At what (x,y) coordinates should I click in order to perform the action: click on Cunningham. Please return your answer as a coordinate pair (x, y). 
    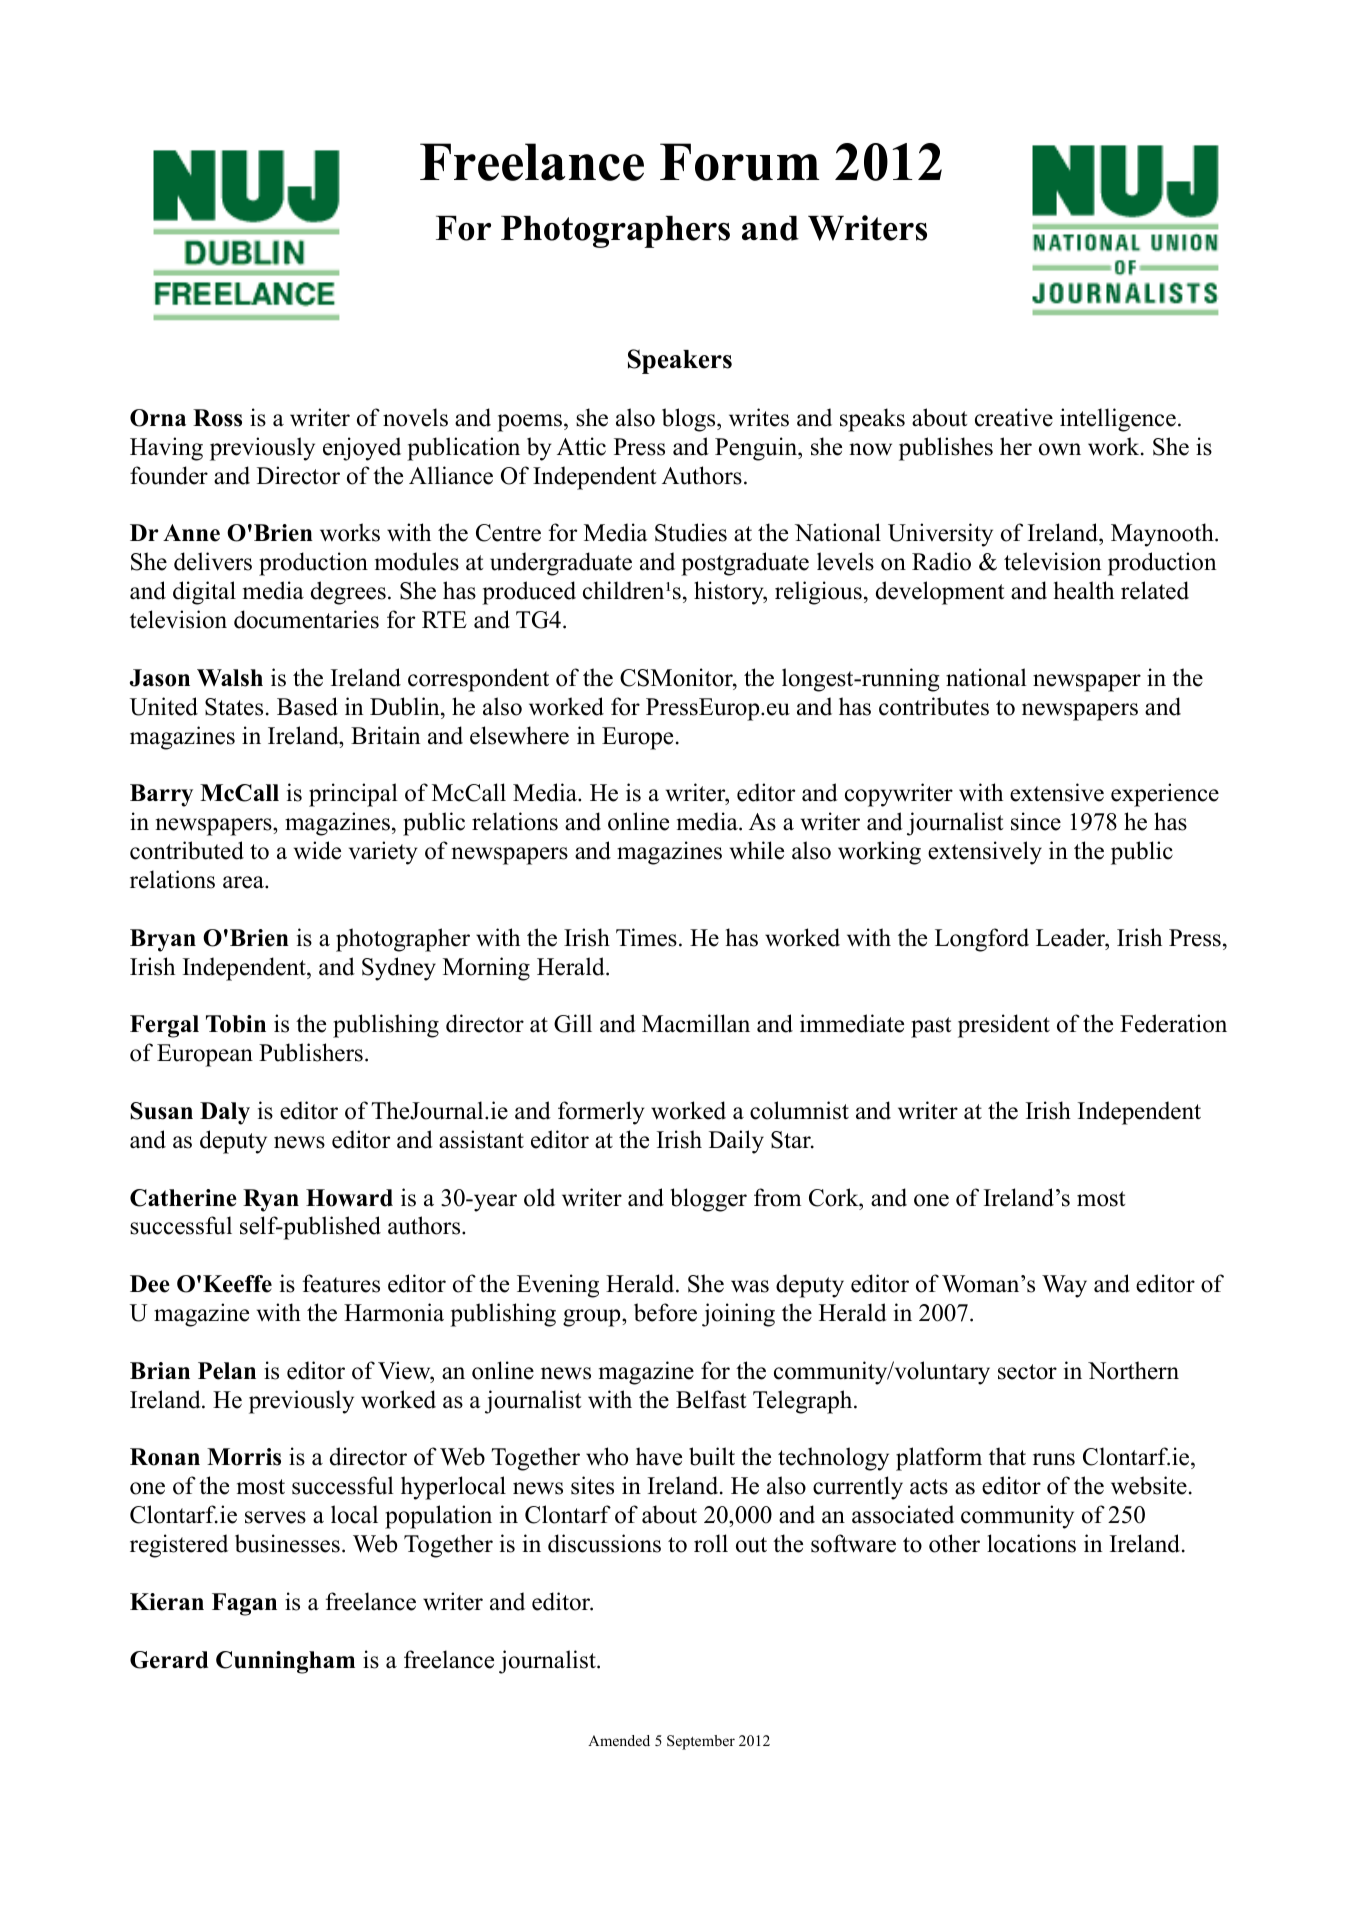
    Looking at the image, I should click on (285, 1662).
